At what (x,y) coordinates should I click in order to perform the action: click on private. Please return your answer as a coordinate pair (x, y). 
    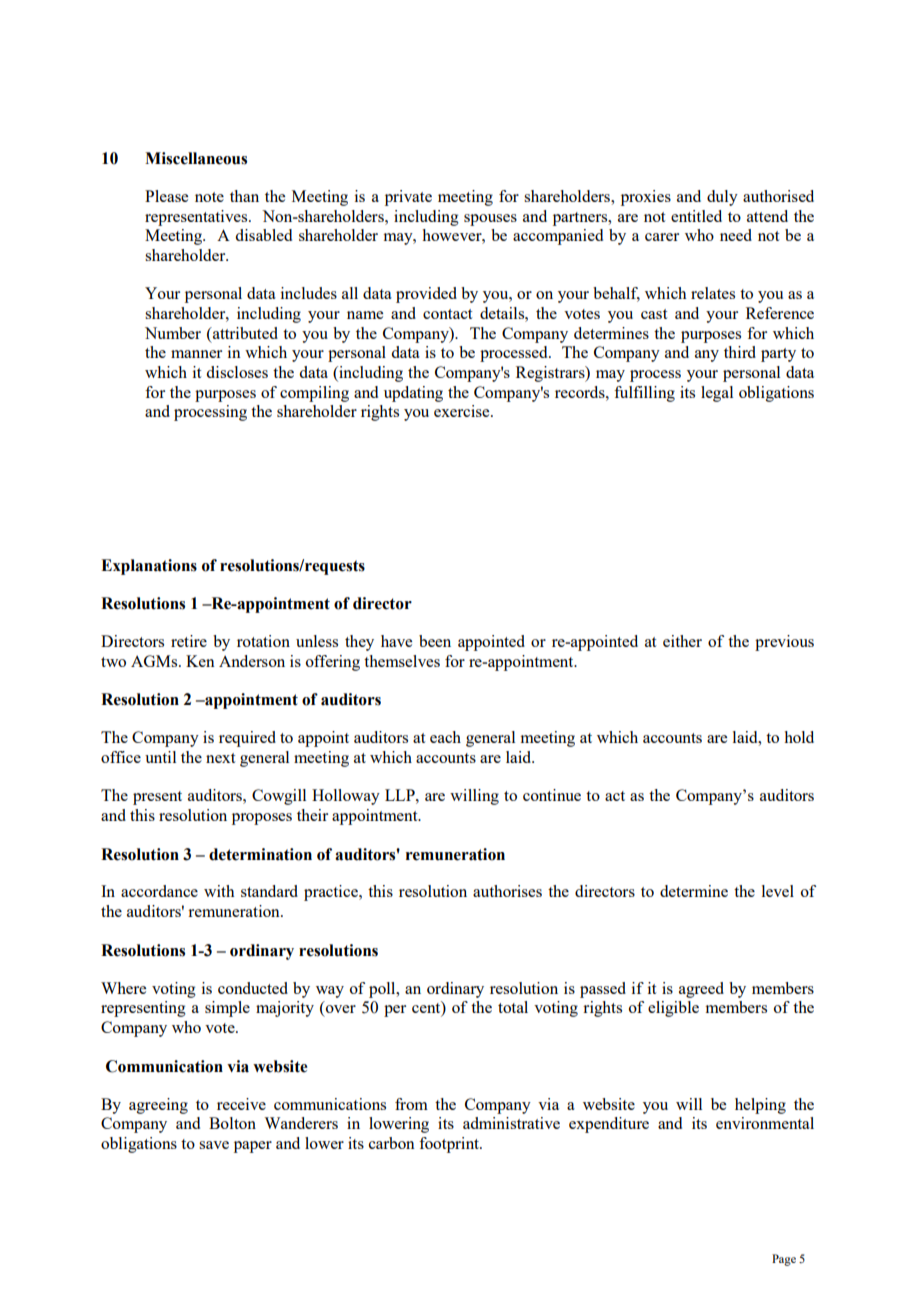
    Looking at the image, I should click on (408, 198).
